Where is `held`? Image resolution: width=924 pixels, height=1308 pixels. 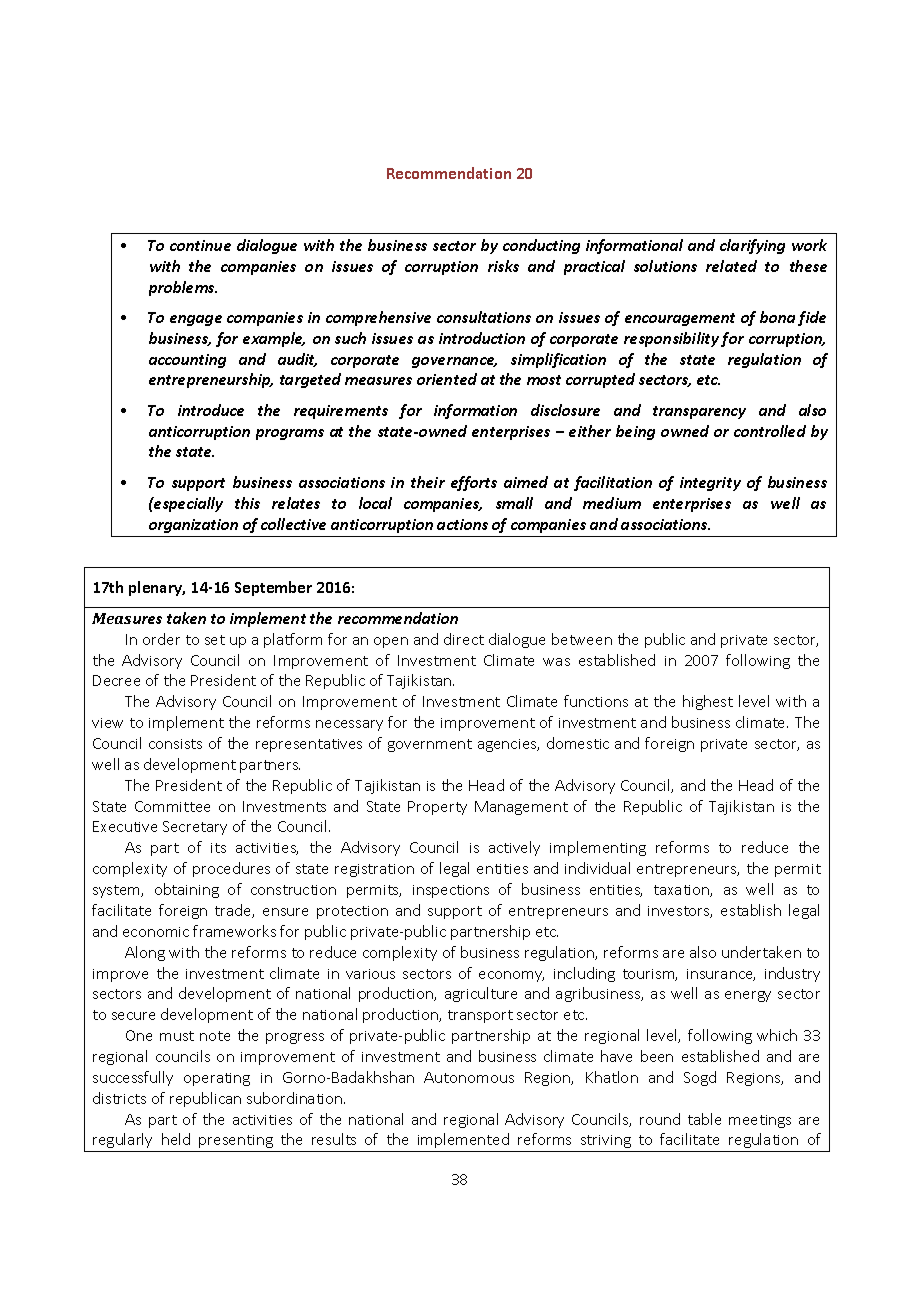 held is located at coordinates (176, 1139).
